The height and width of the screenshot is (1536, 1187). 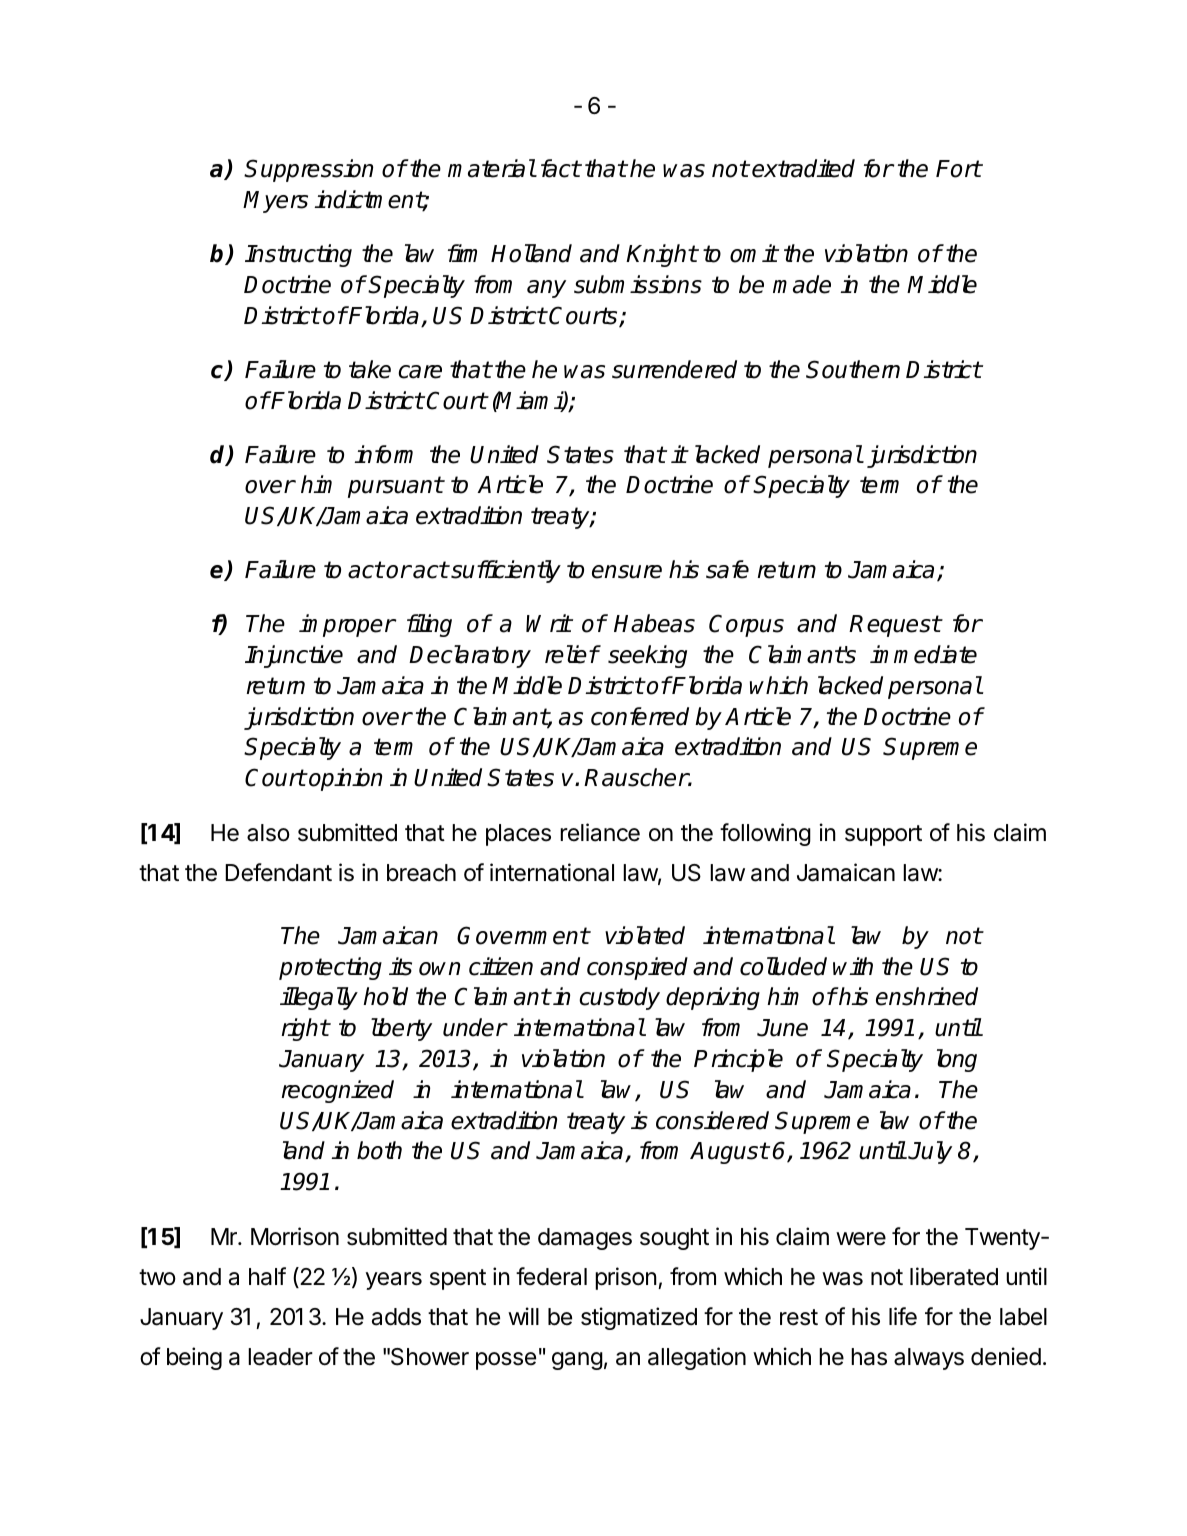 I want to click on Suppression, so click(x=308, y=170).
